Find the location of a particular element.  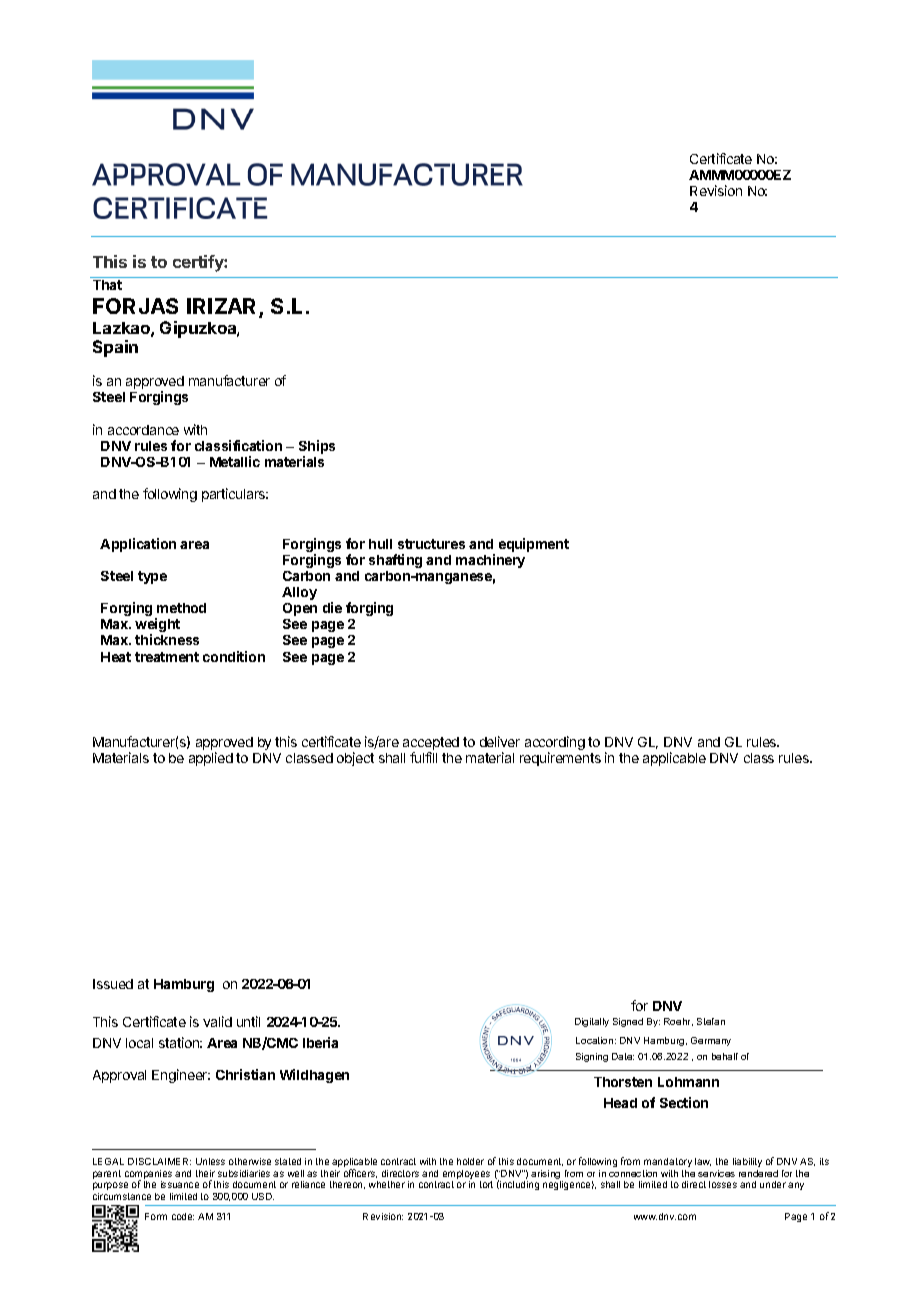

Issued is located at coordinates (113, 984).
